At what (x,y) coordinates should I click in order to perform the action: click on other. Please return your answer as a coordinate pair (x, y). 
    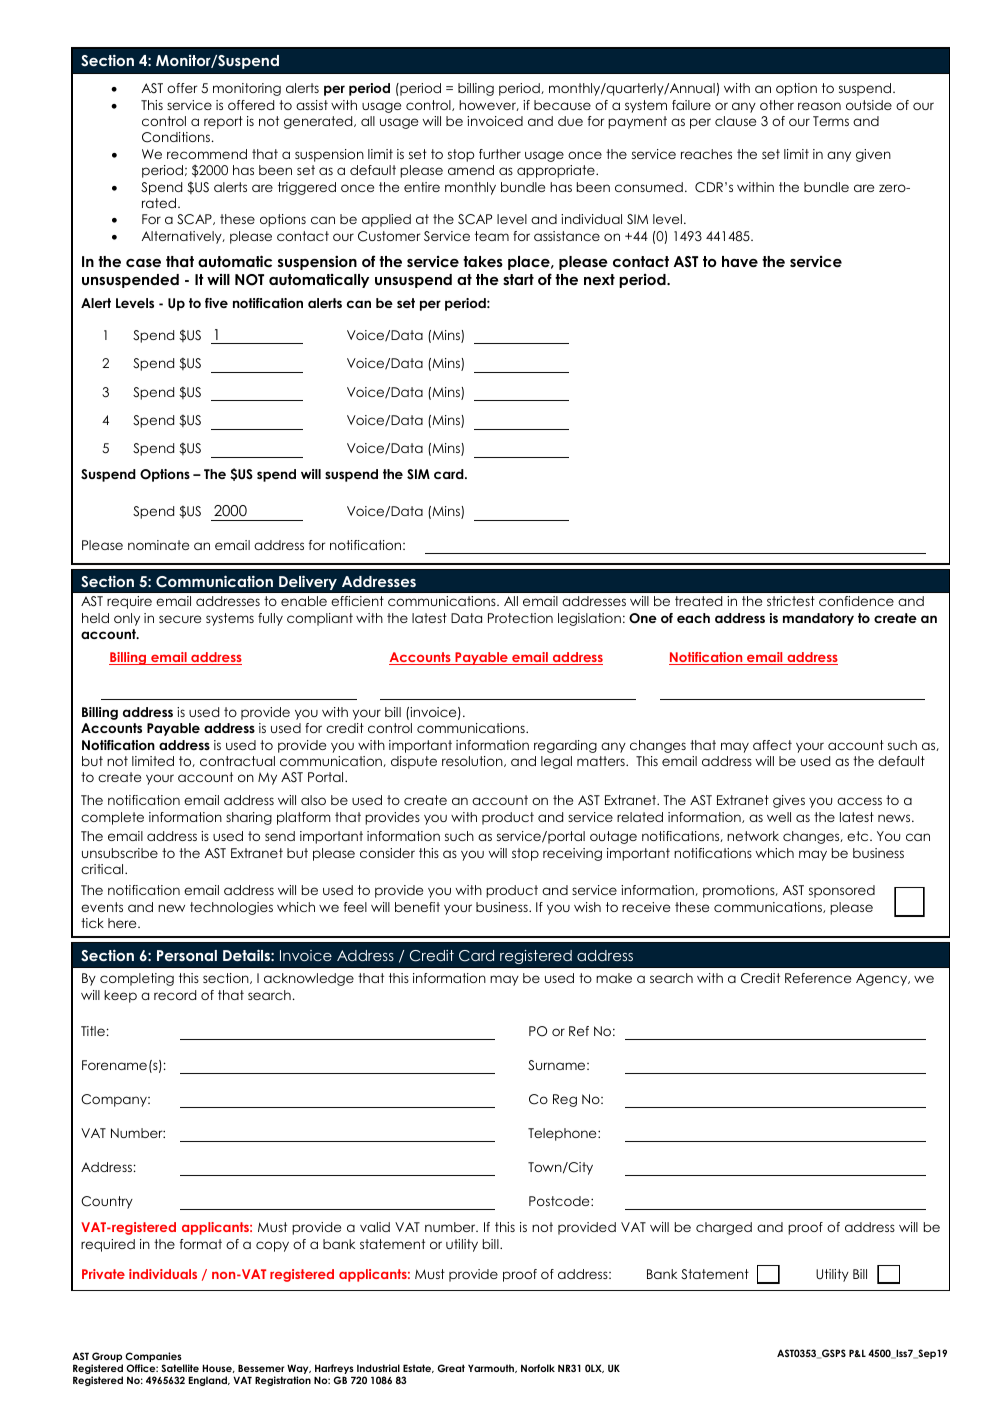
    Looking at the image, I should click on (777, 105).
